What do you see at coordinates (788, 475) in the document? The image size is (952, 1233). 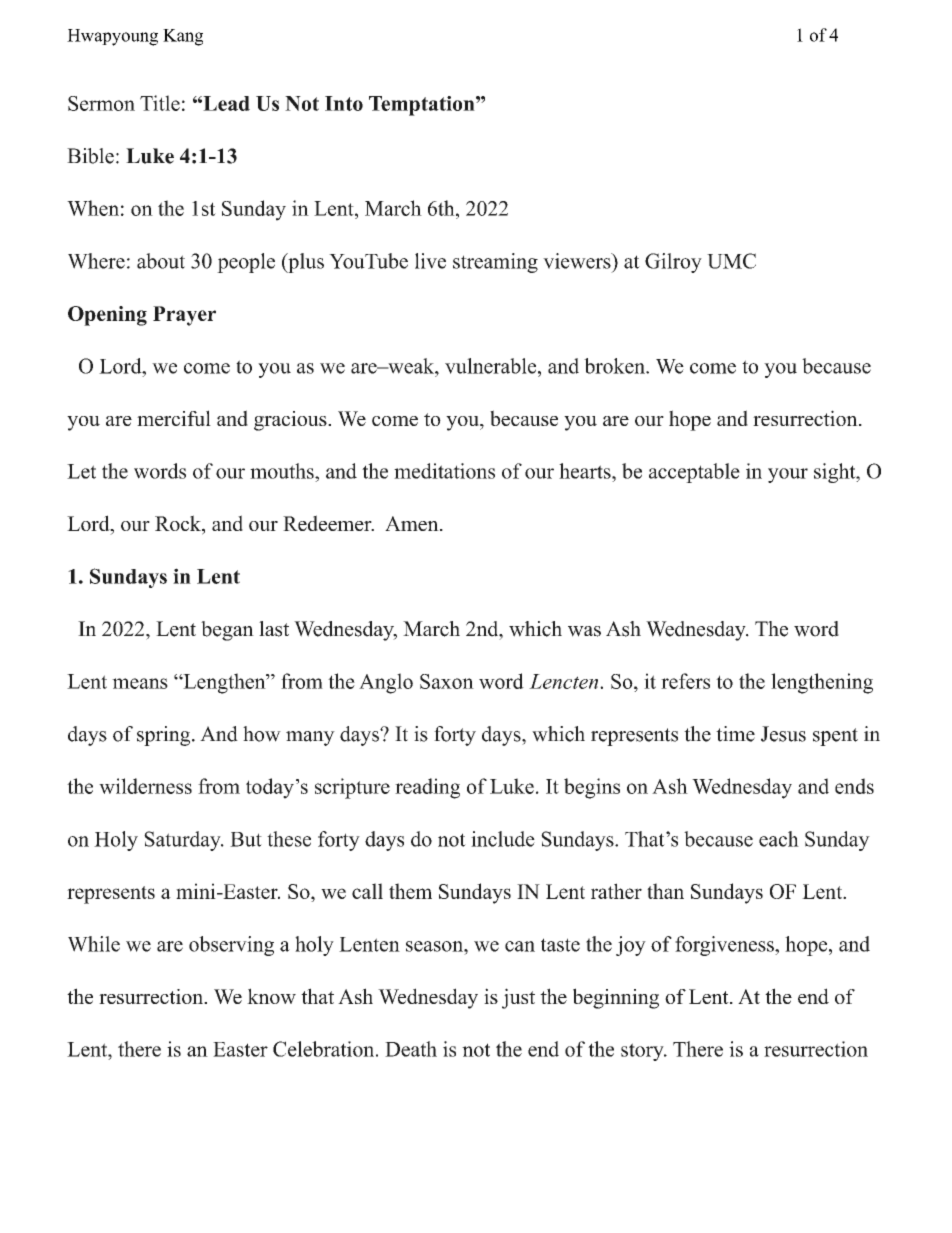 I see `your` at bounding box center [788, 475].
